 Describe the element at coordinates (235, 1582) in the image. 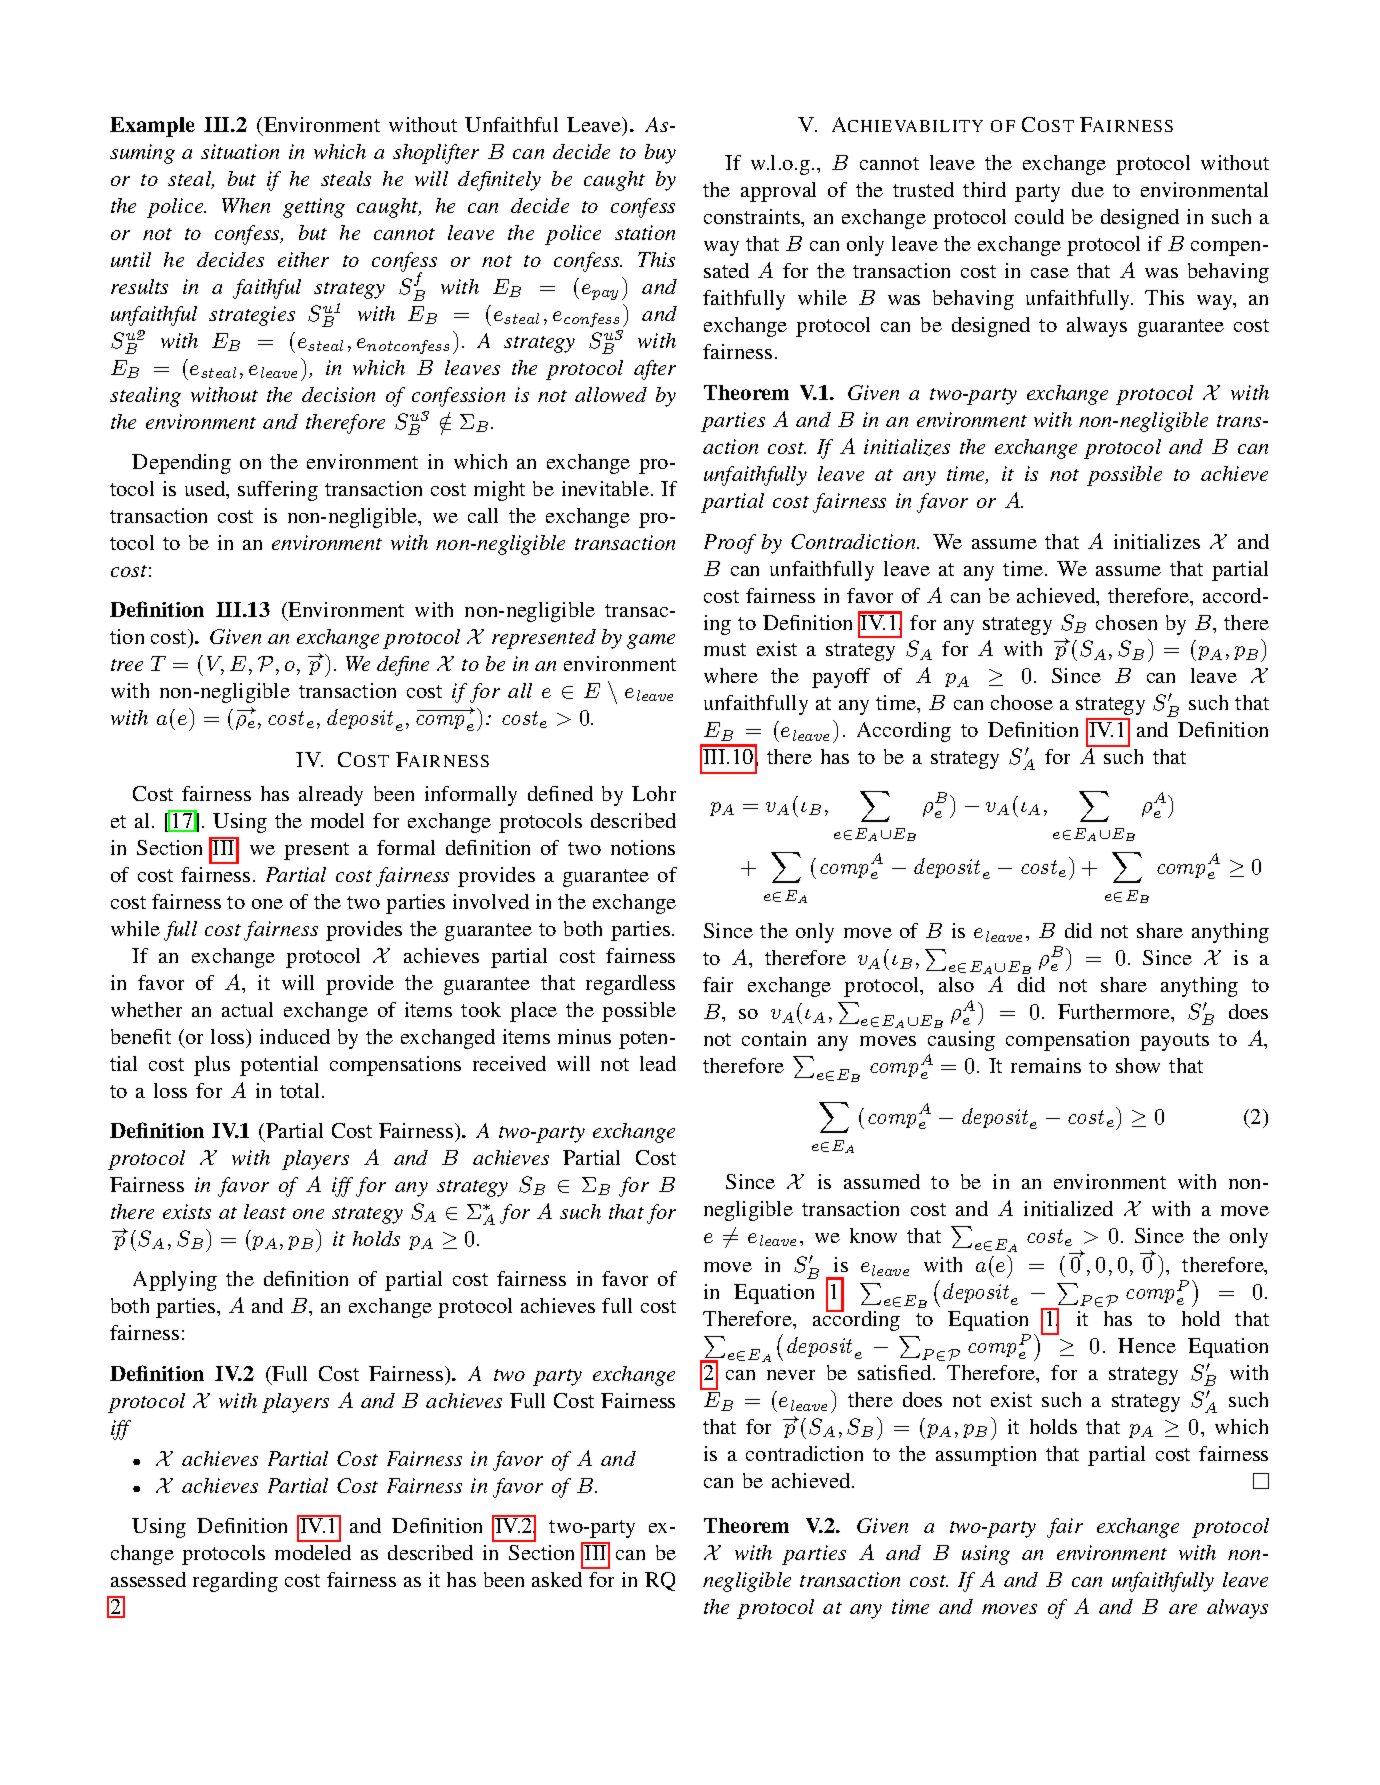

I see `regarding` at that location.
